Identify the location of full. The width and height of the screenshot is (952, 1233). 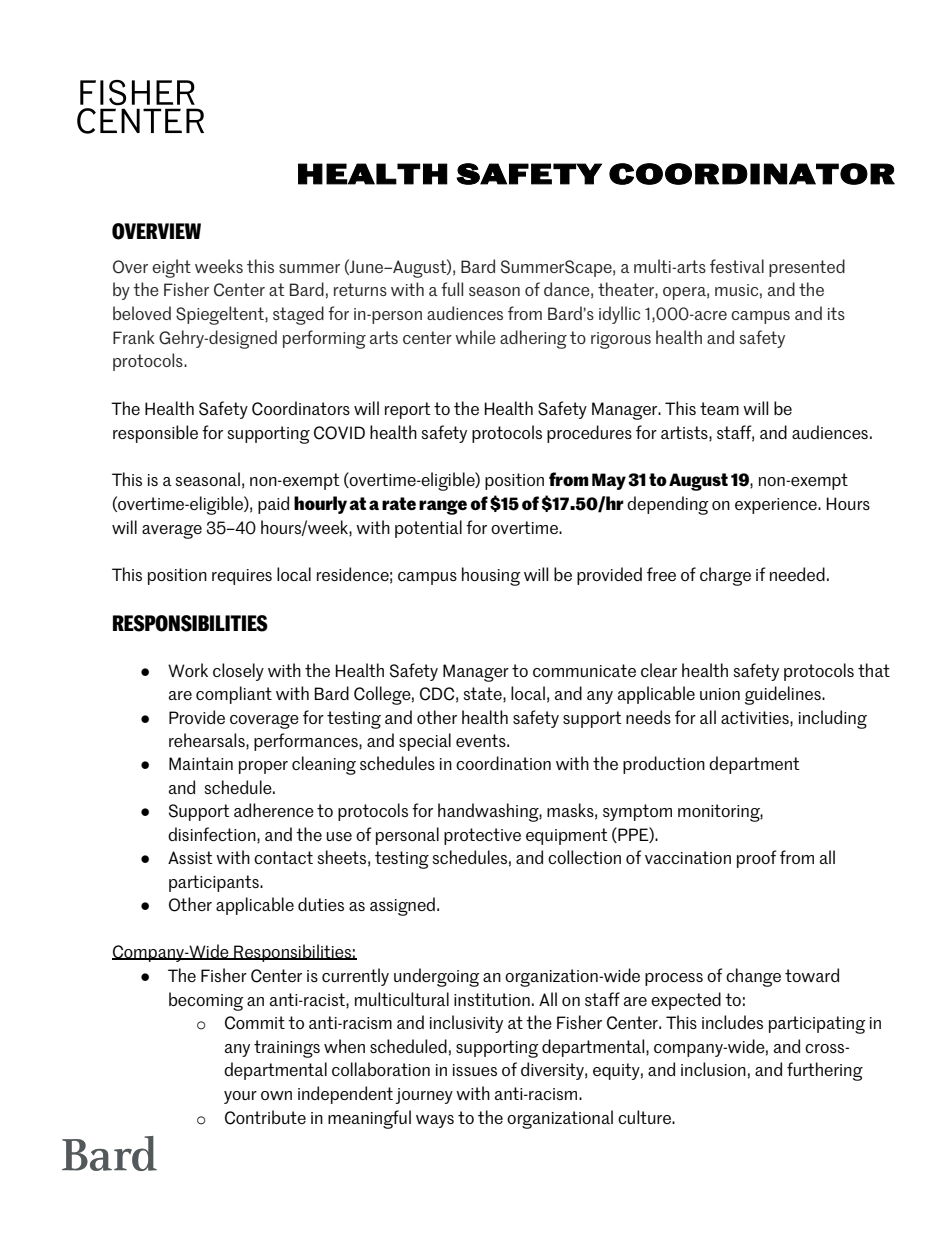
(452, 289).
